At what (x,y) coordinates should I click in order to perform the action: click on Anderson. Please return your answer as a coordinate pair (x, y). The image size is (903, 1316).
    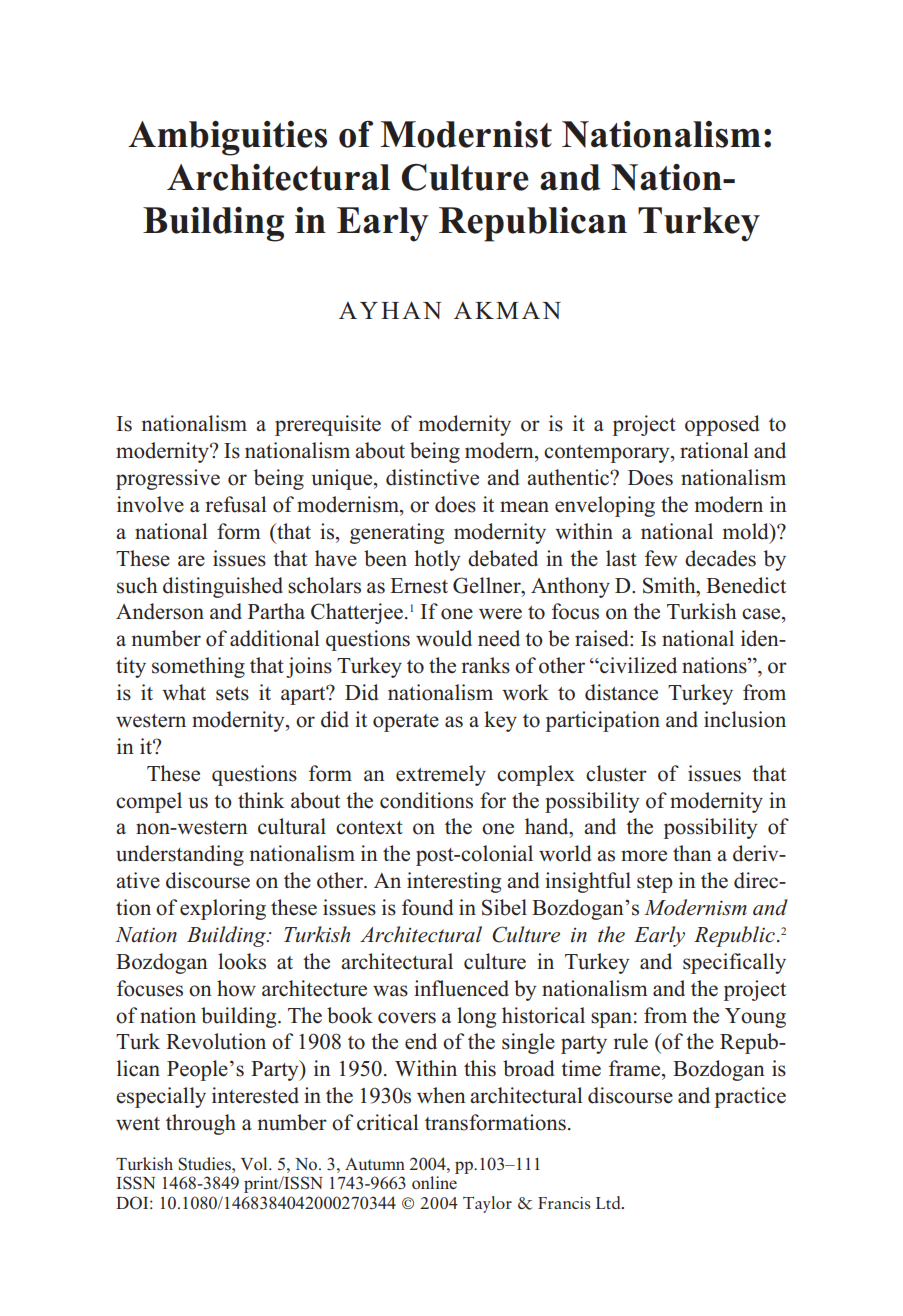
    Looking at the image, I should click on (160, 611).
